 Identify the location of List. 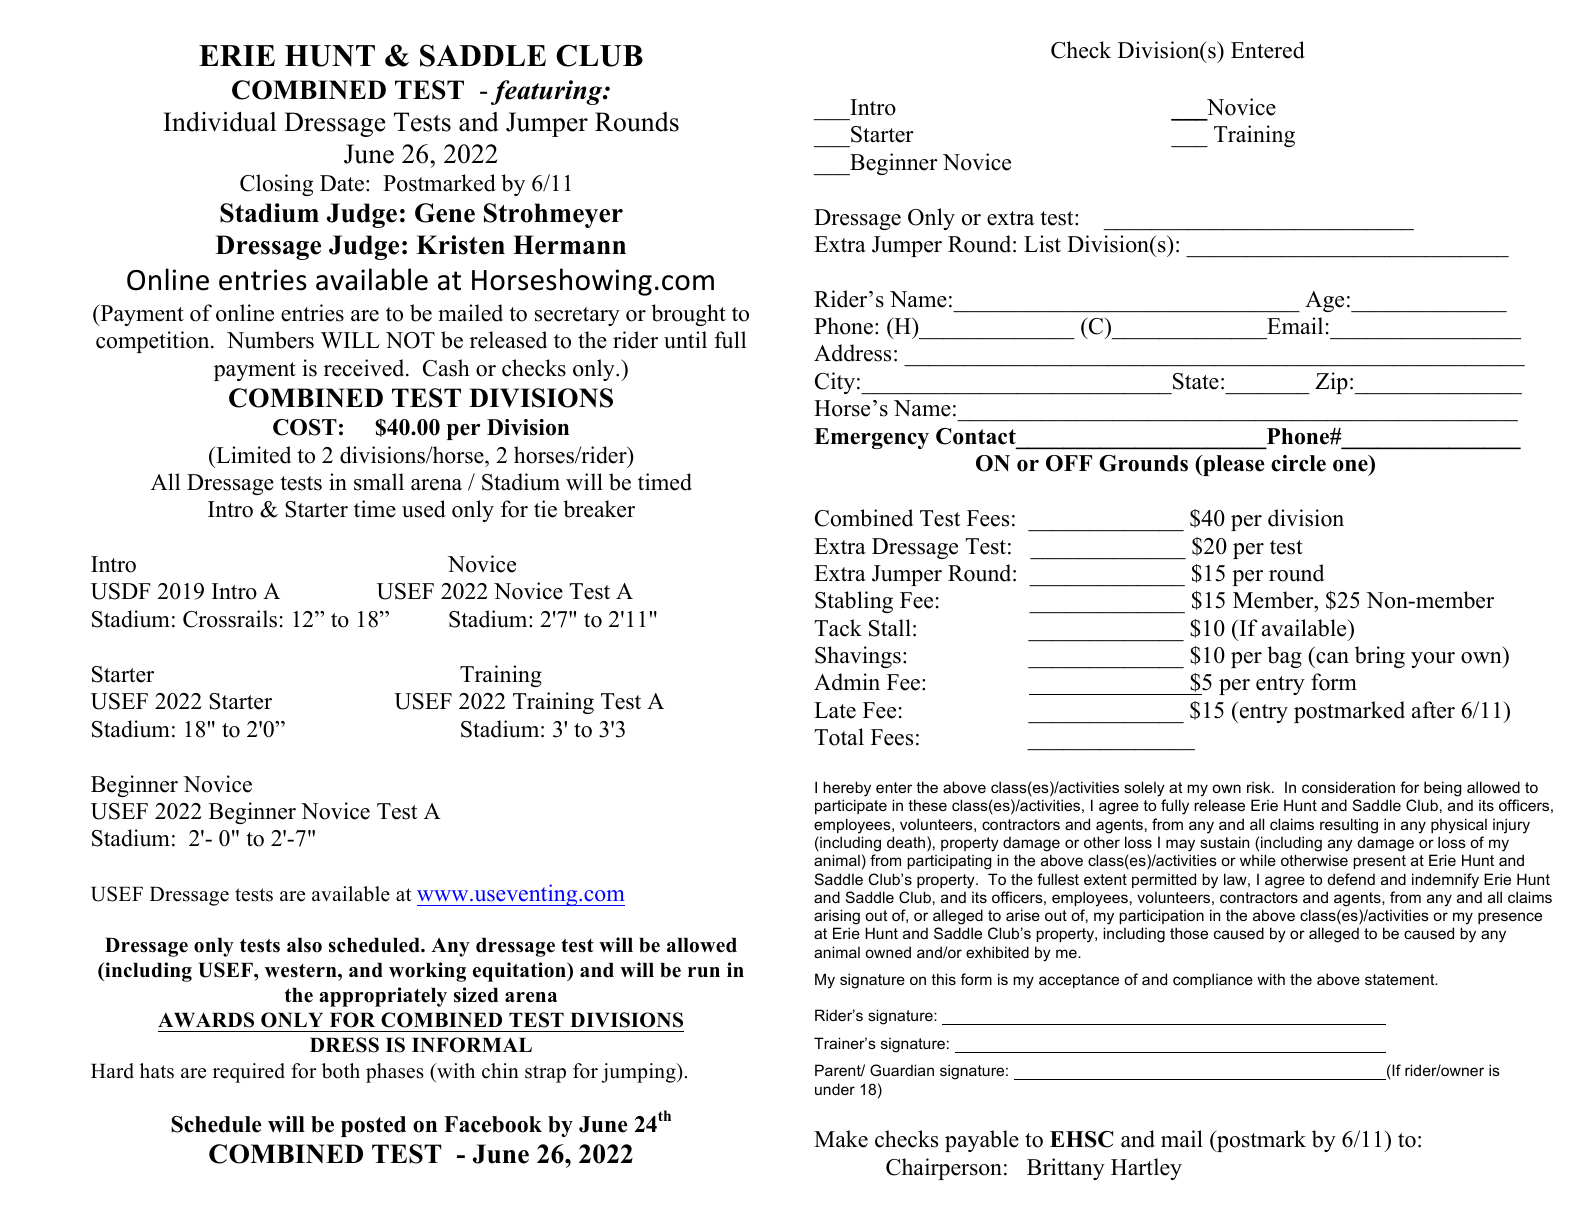
(1042, 244).
